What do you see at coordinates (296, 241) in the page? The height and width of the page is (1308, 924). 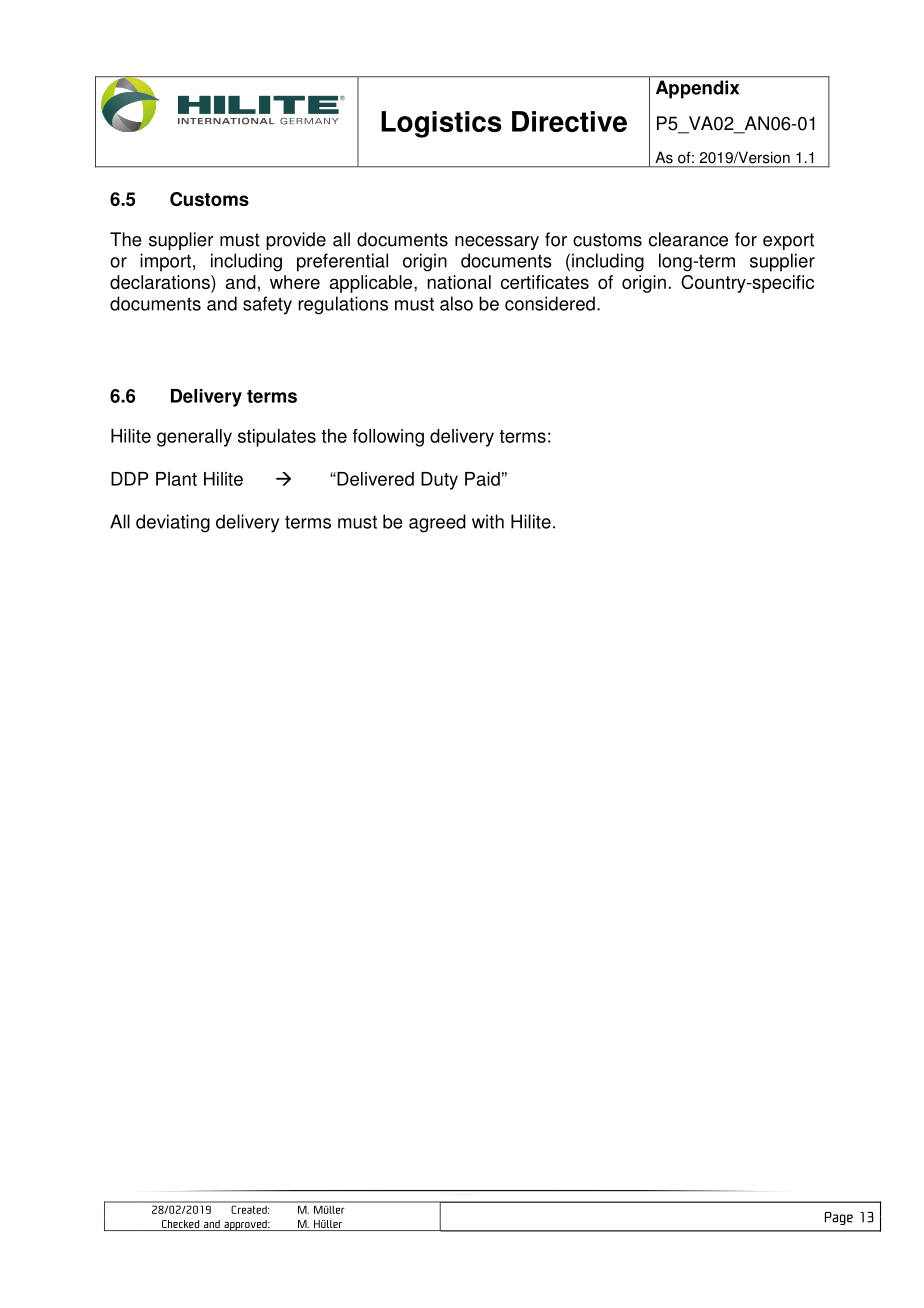 I see `provide` at bounding box center [296, 241].
